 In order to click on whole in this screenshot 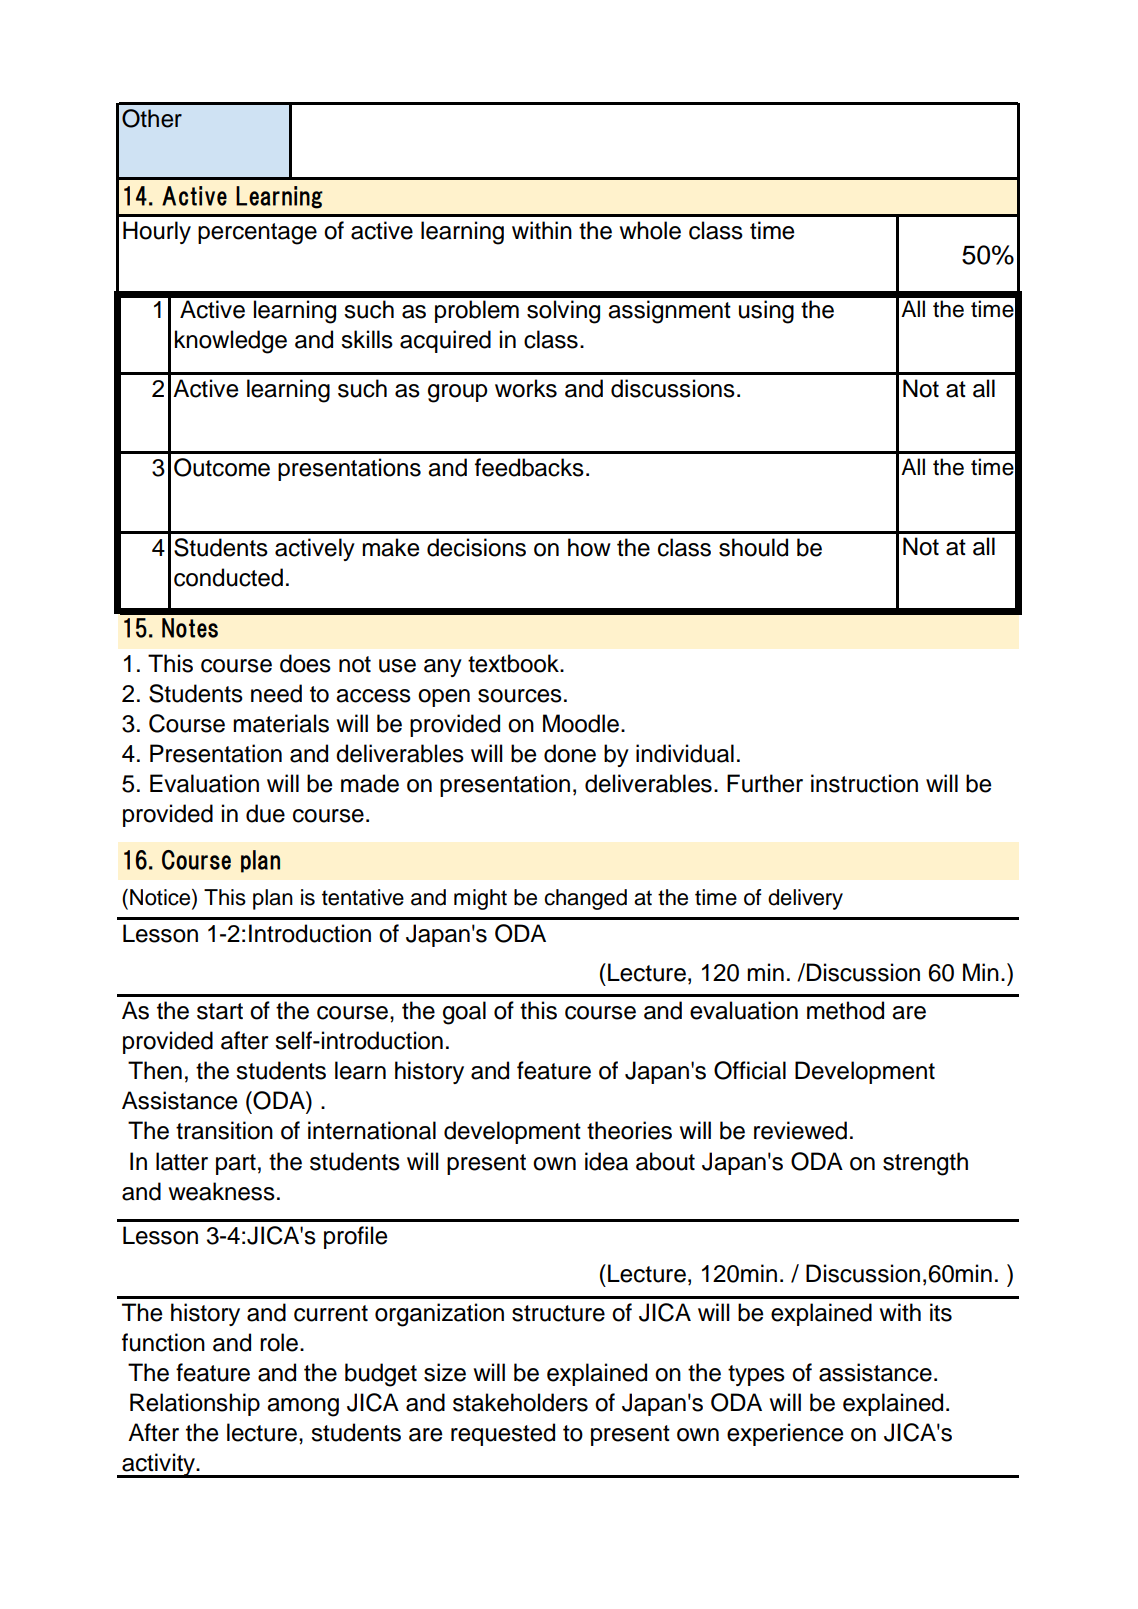, I will do `click(650, 230)`.
